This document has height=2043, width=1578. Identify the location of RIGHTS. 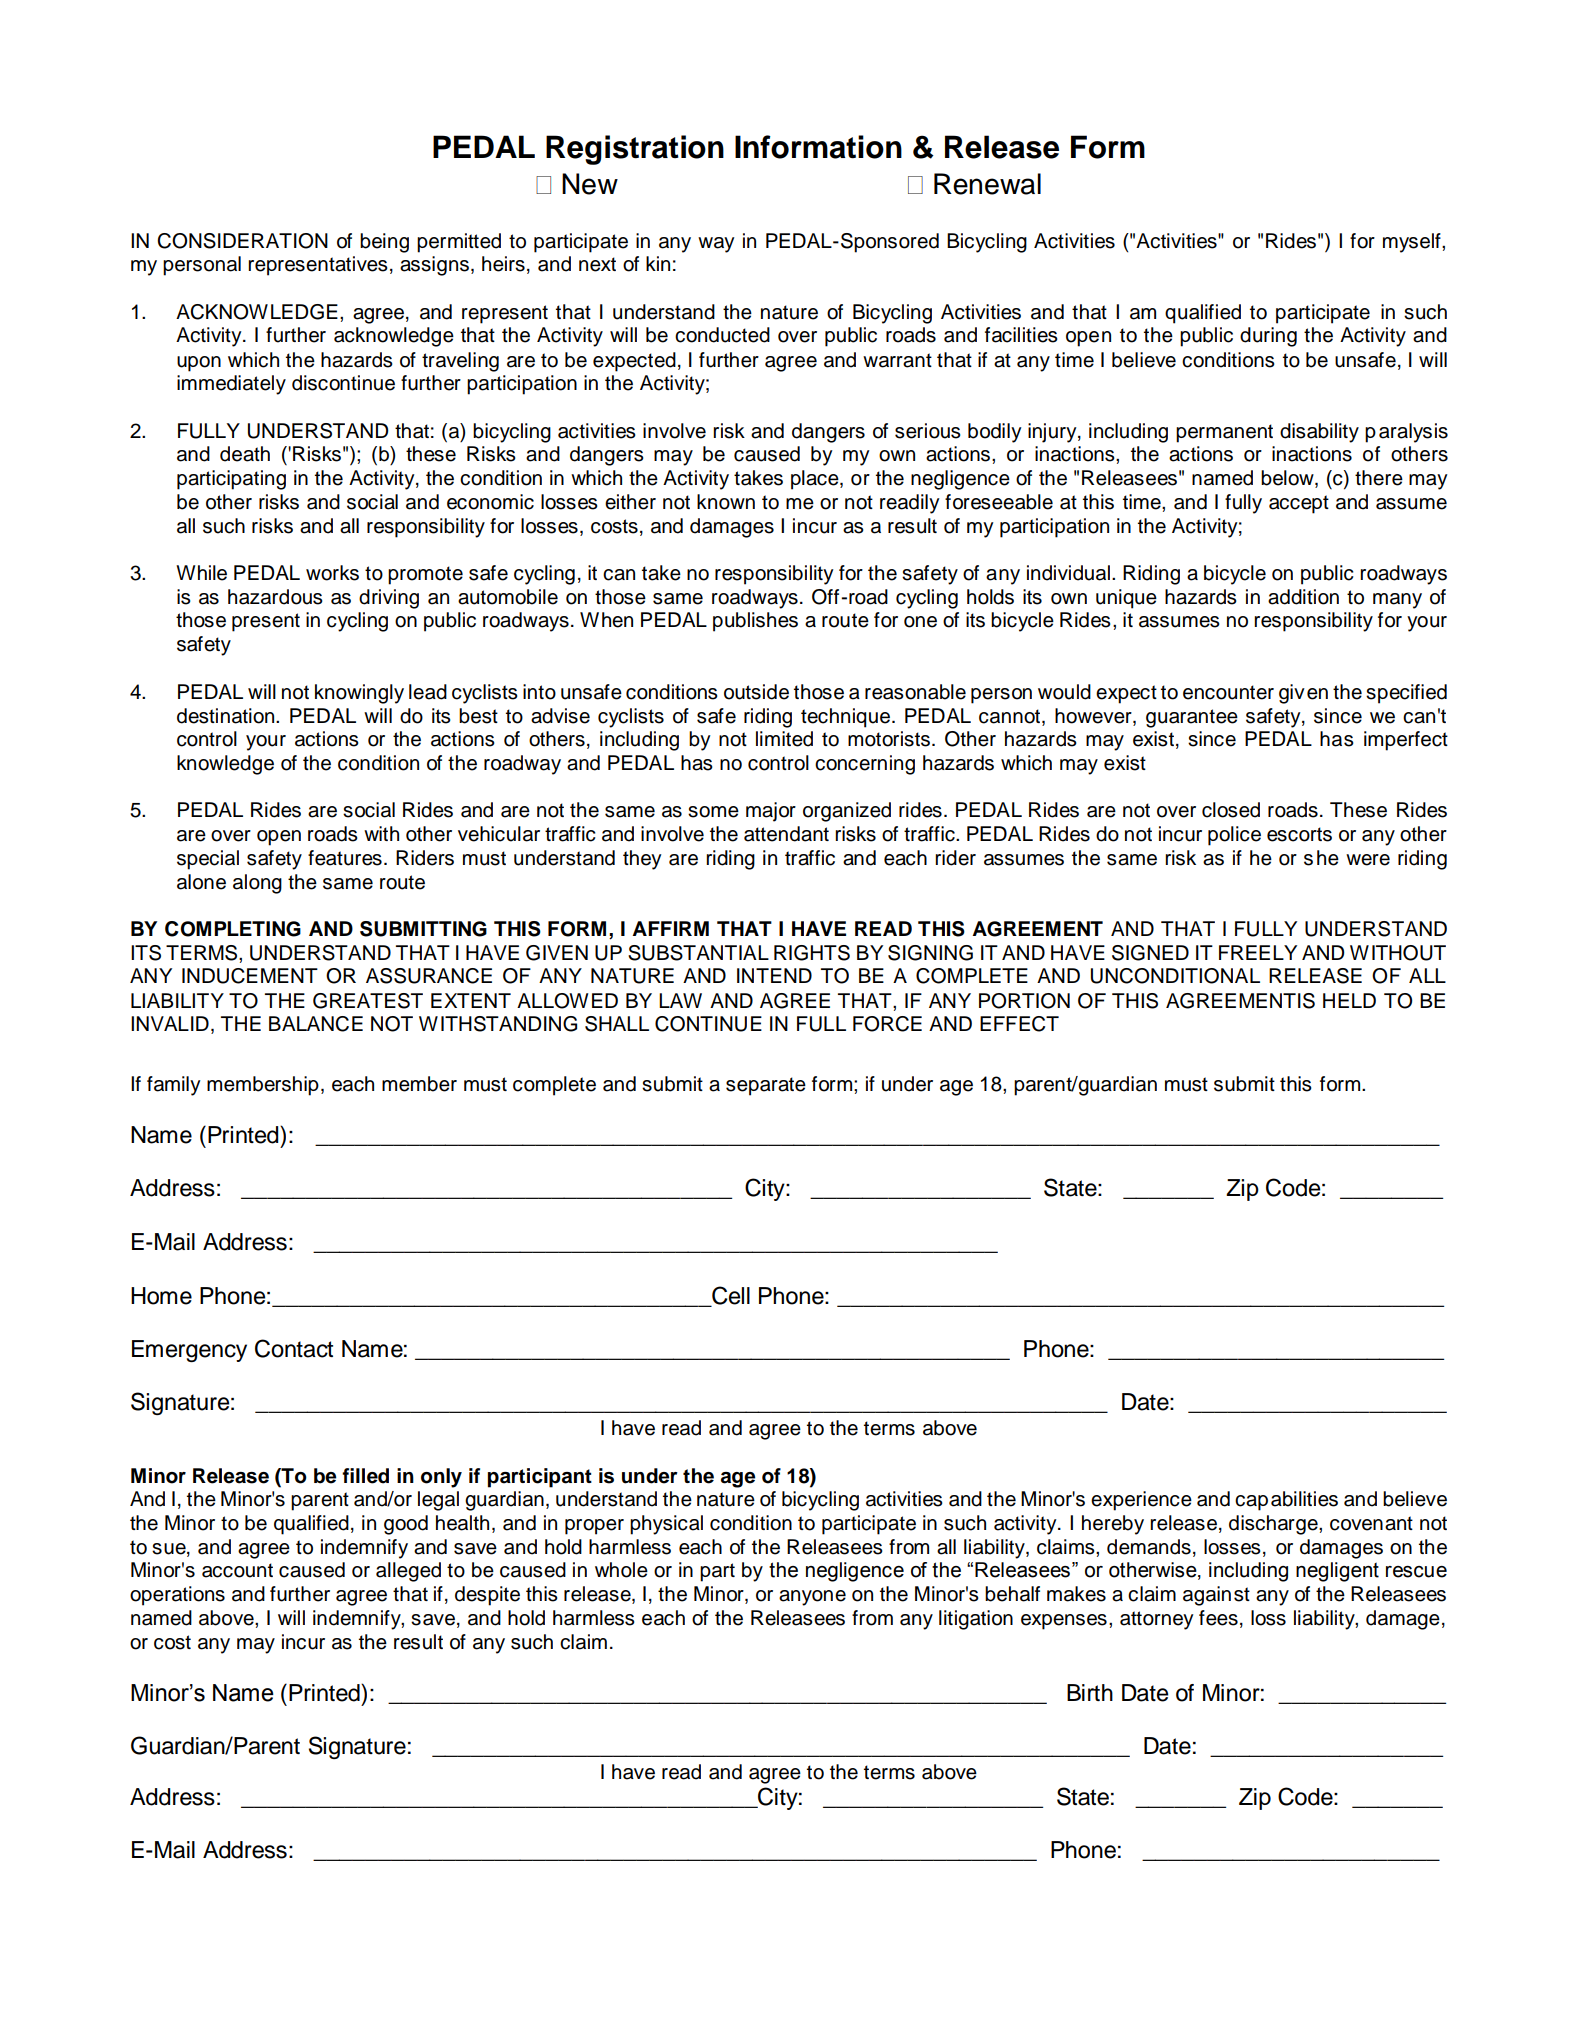
(812, 953).
